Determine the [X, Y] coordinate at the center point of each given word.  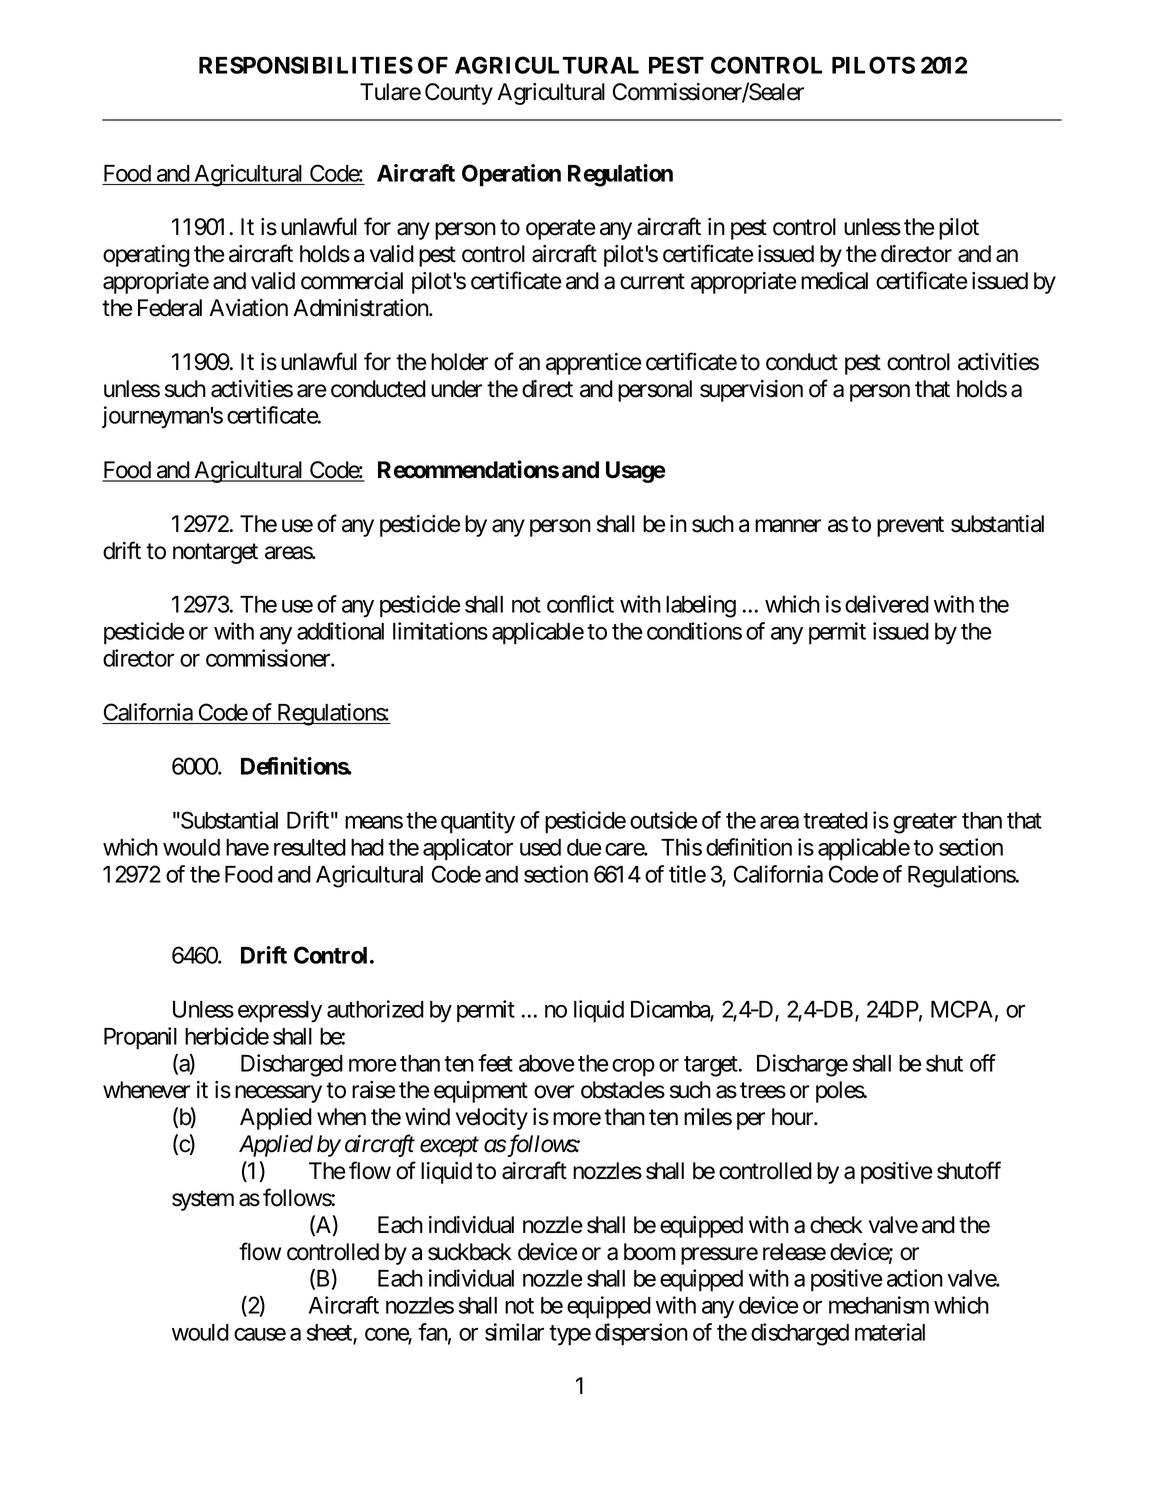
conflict [580, 604]
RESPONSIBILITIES [306, 65]
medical [834, 281]
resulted [310, 847]
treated [835, 820]
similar [514, 1332]
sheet [330, 1333]
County [459, 94]
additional [340, 631]
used [540, 847]
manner [788, 526]
